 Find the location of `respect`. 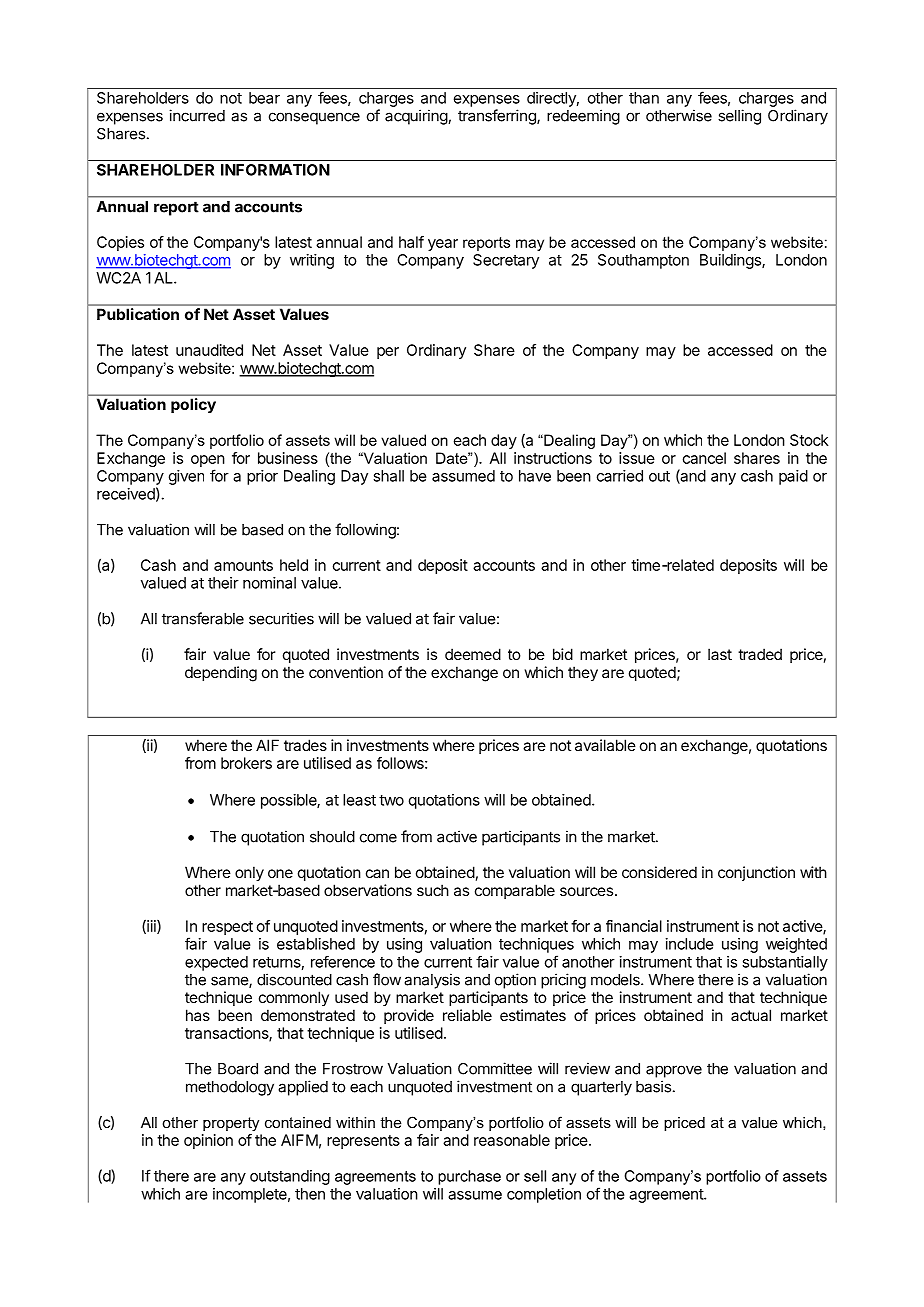

respect is located at coordinates (227, 928).
